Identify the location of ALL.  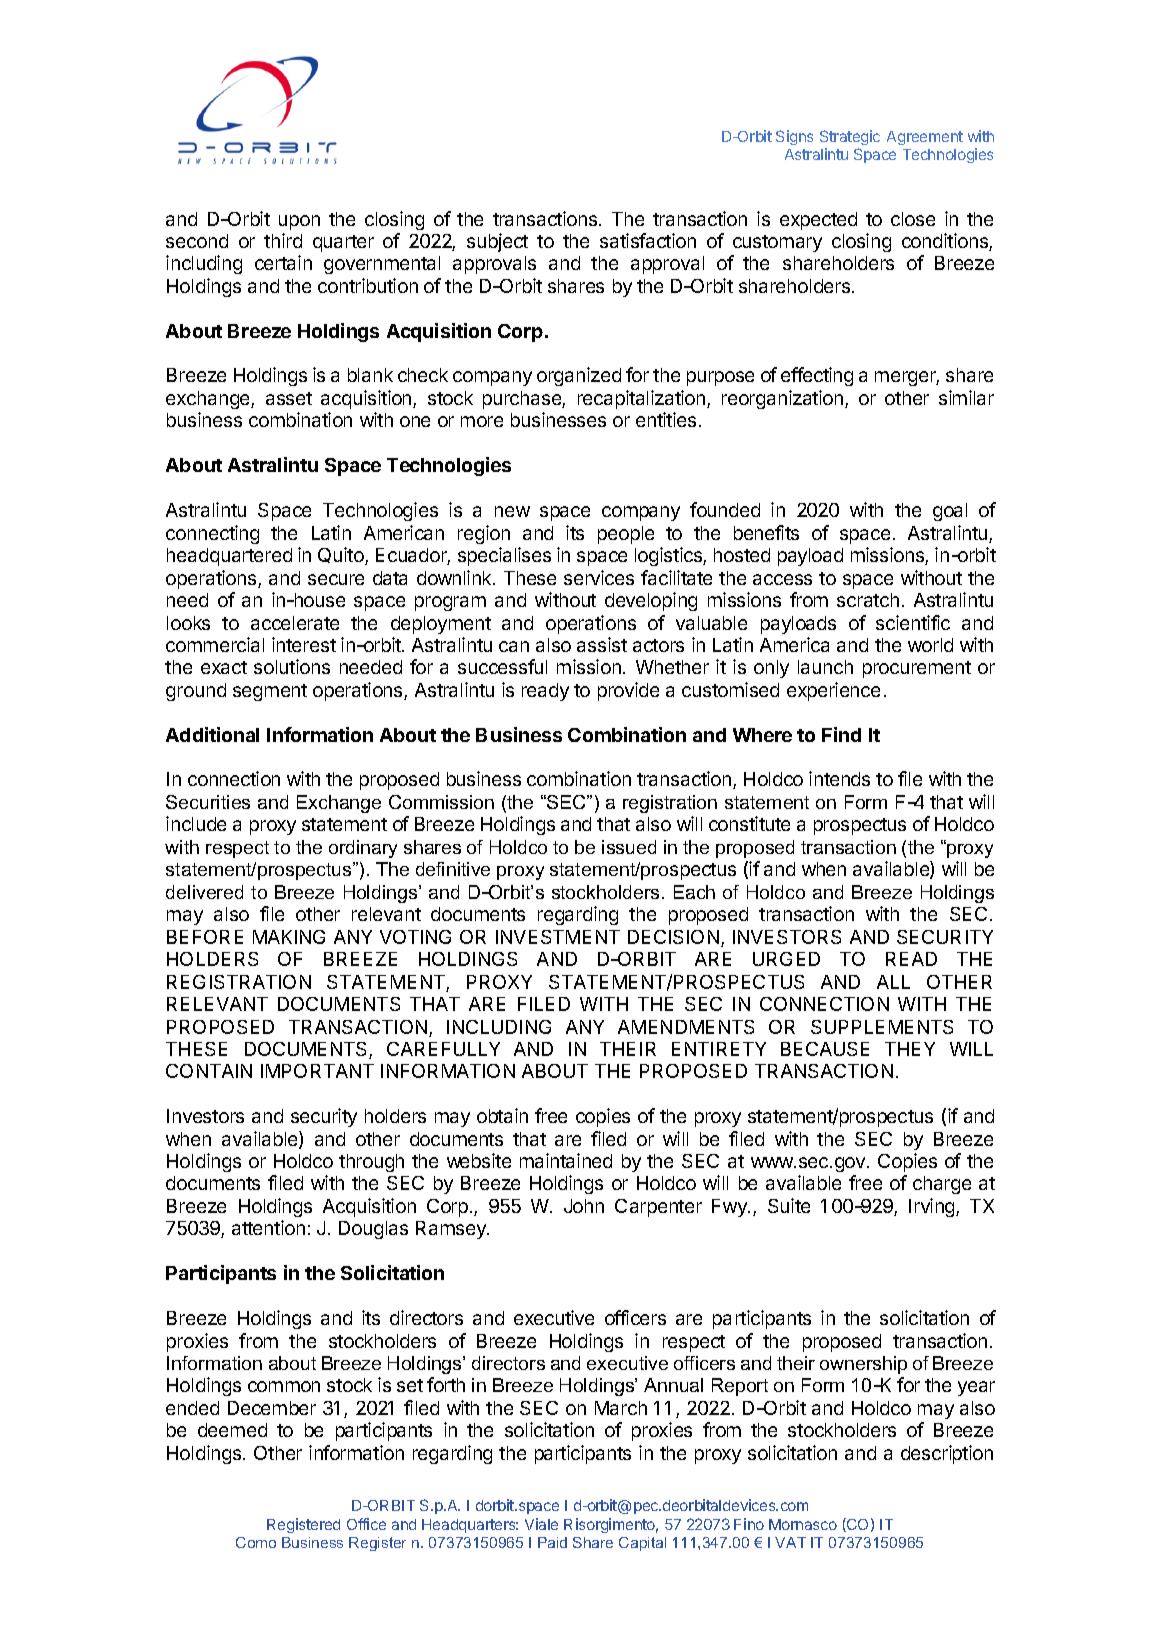
(893, 982).
